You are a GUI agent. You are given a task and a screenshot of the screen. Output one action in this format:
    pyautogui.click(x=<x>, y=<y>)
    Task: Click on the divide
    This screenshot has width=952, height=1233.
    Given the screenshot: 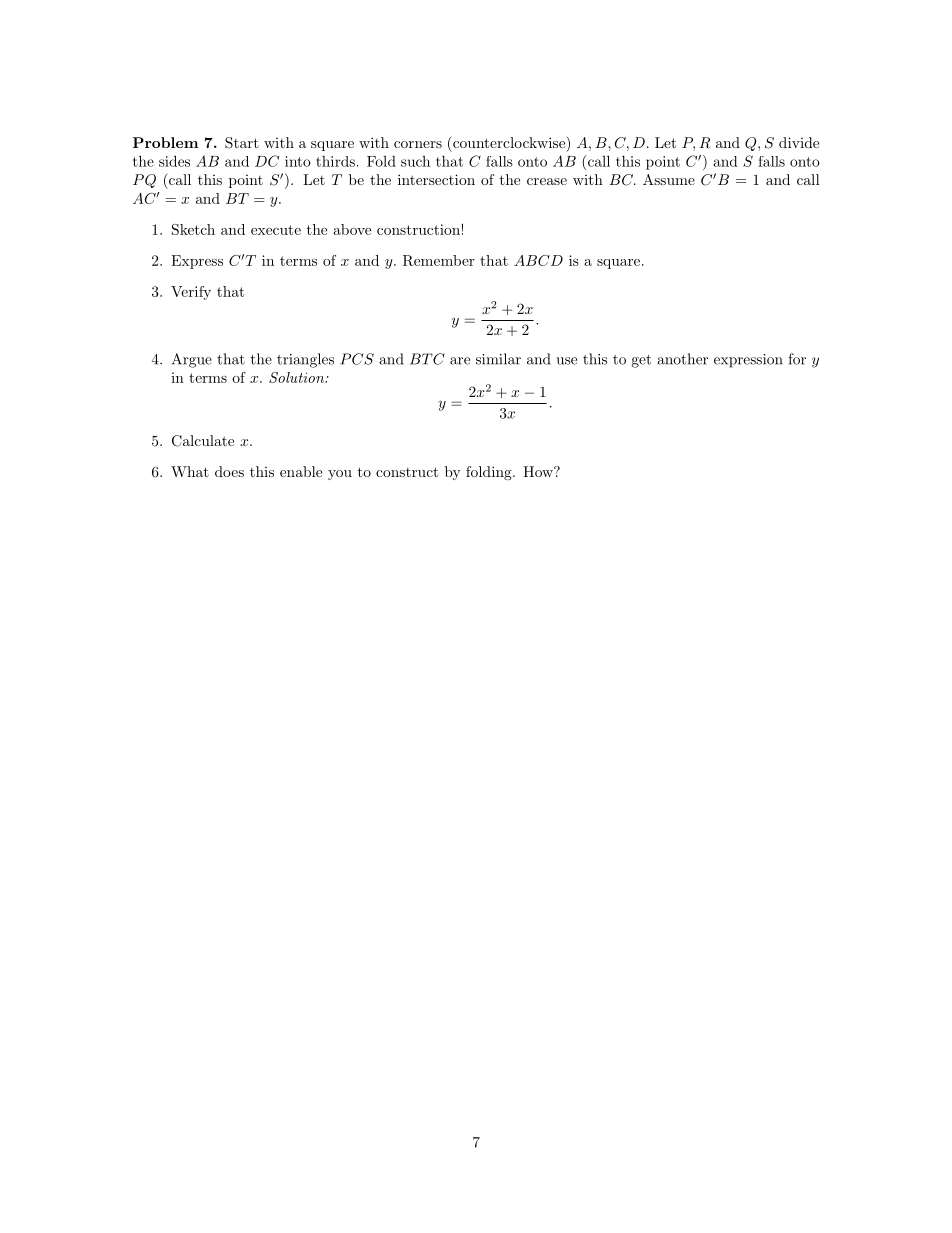 What is the action you would take?
    pyautogui.click(x=799, y=142)
